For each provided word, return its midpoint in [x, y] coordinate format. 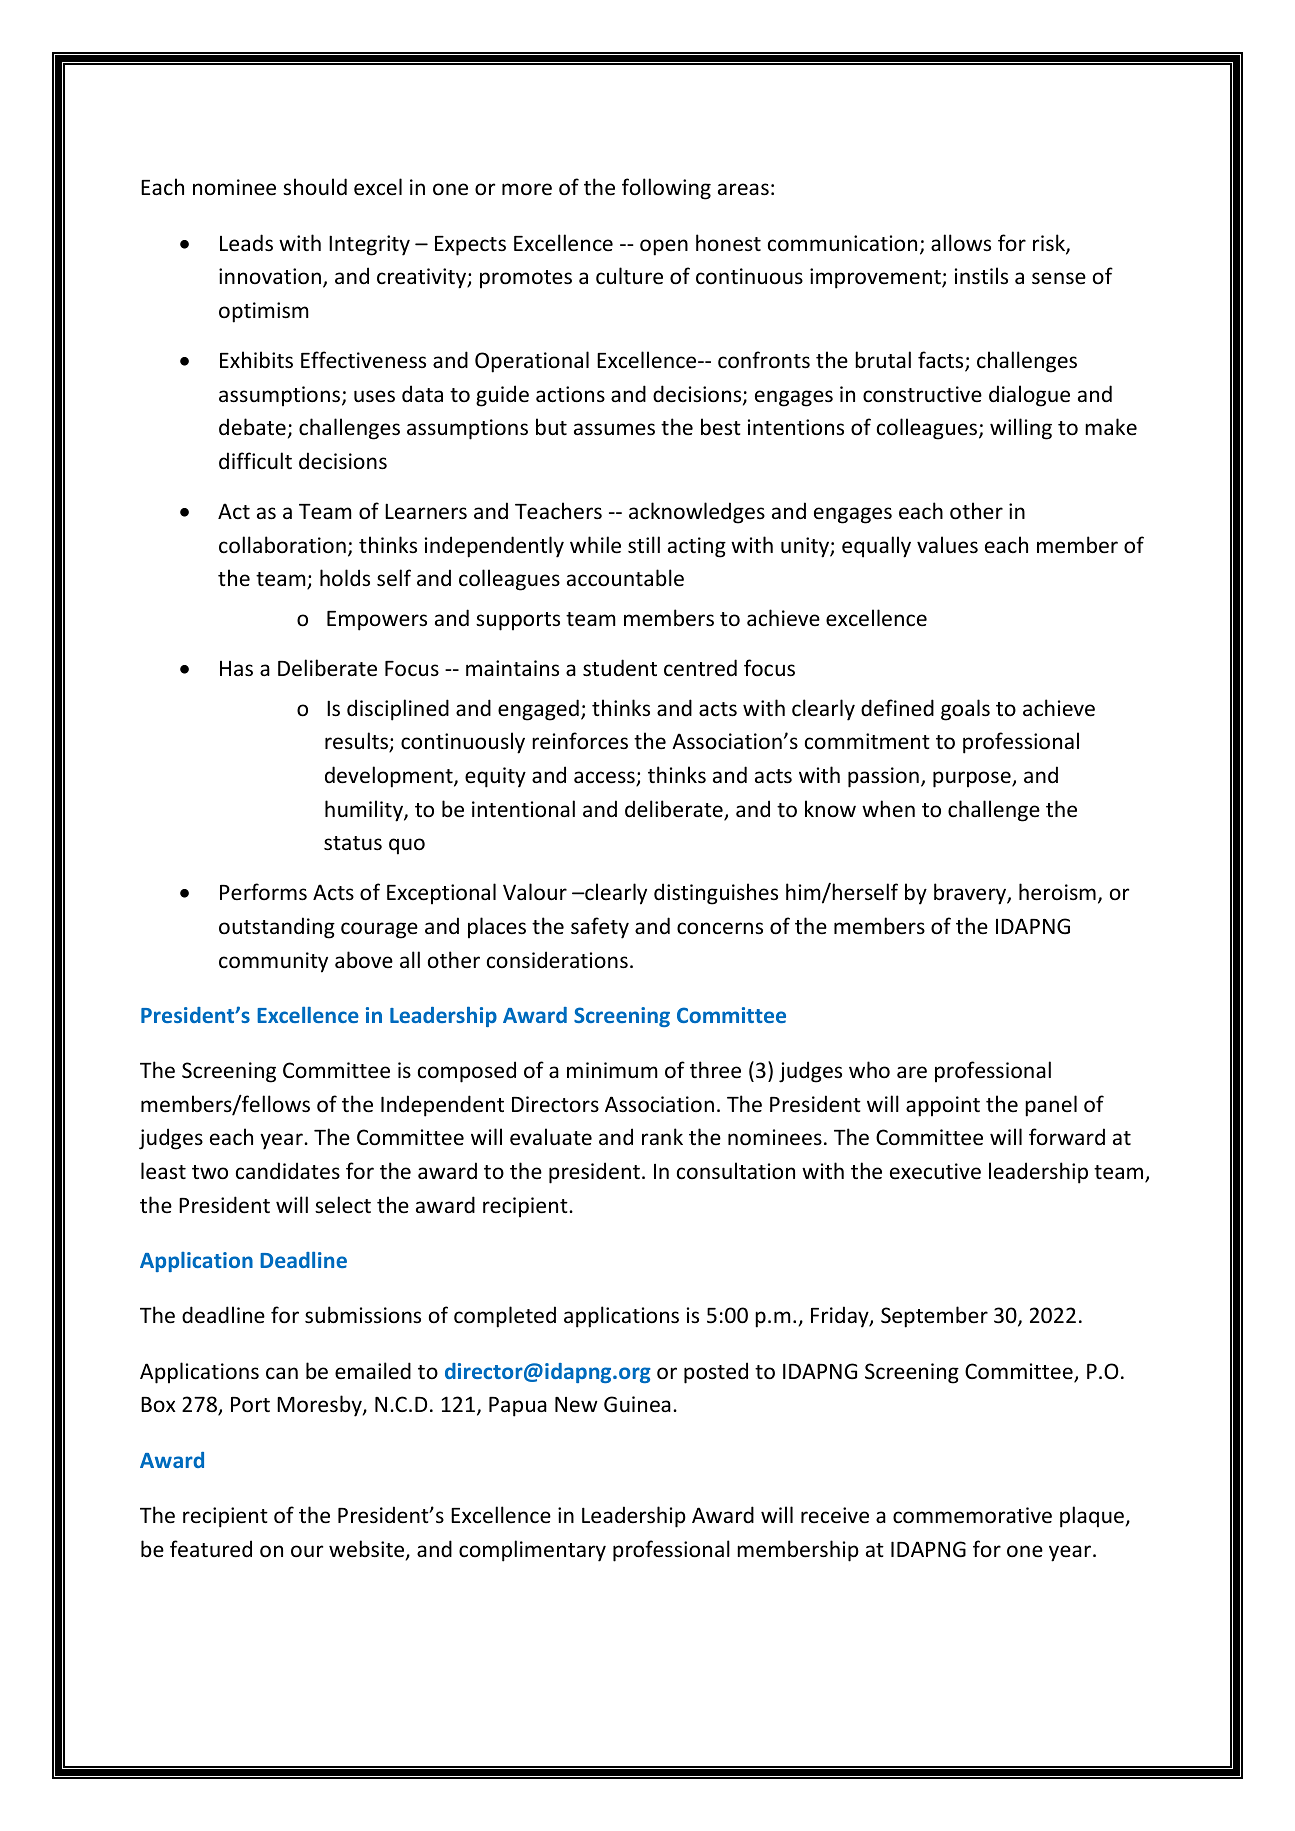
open [664, 247]
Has [236, 669]
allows [961, 242]
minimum [612, 1070]
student [620, 668]
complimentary [532, 1551]
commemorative [972, 1515]
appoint [943, 1106]
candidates [288, 1171]
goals [965, 710]
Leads [246, 243]
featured [211, 1549]
